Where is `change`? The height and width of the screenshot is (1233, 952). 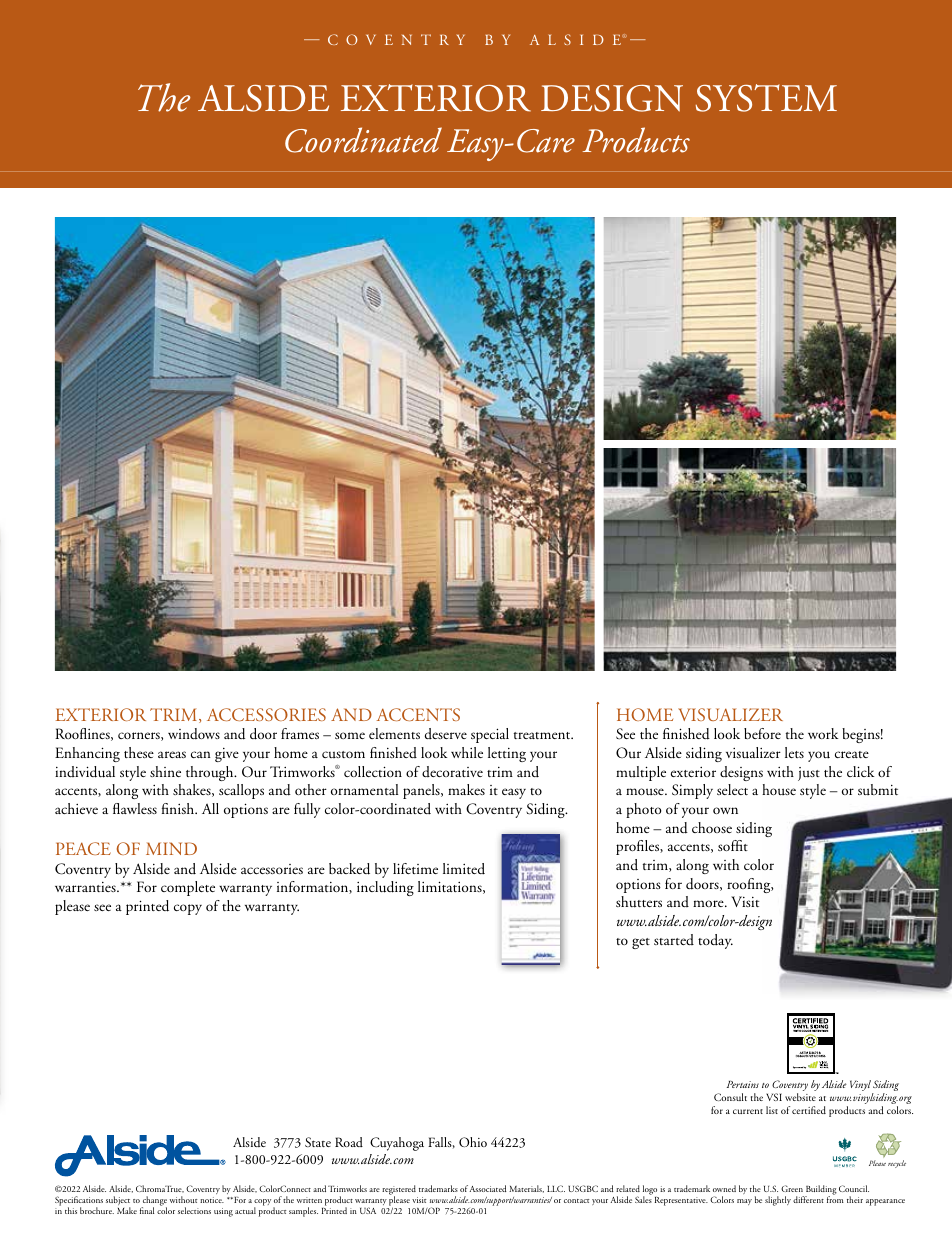
change is located at coordinates (154, 1202).
